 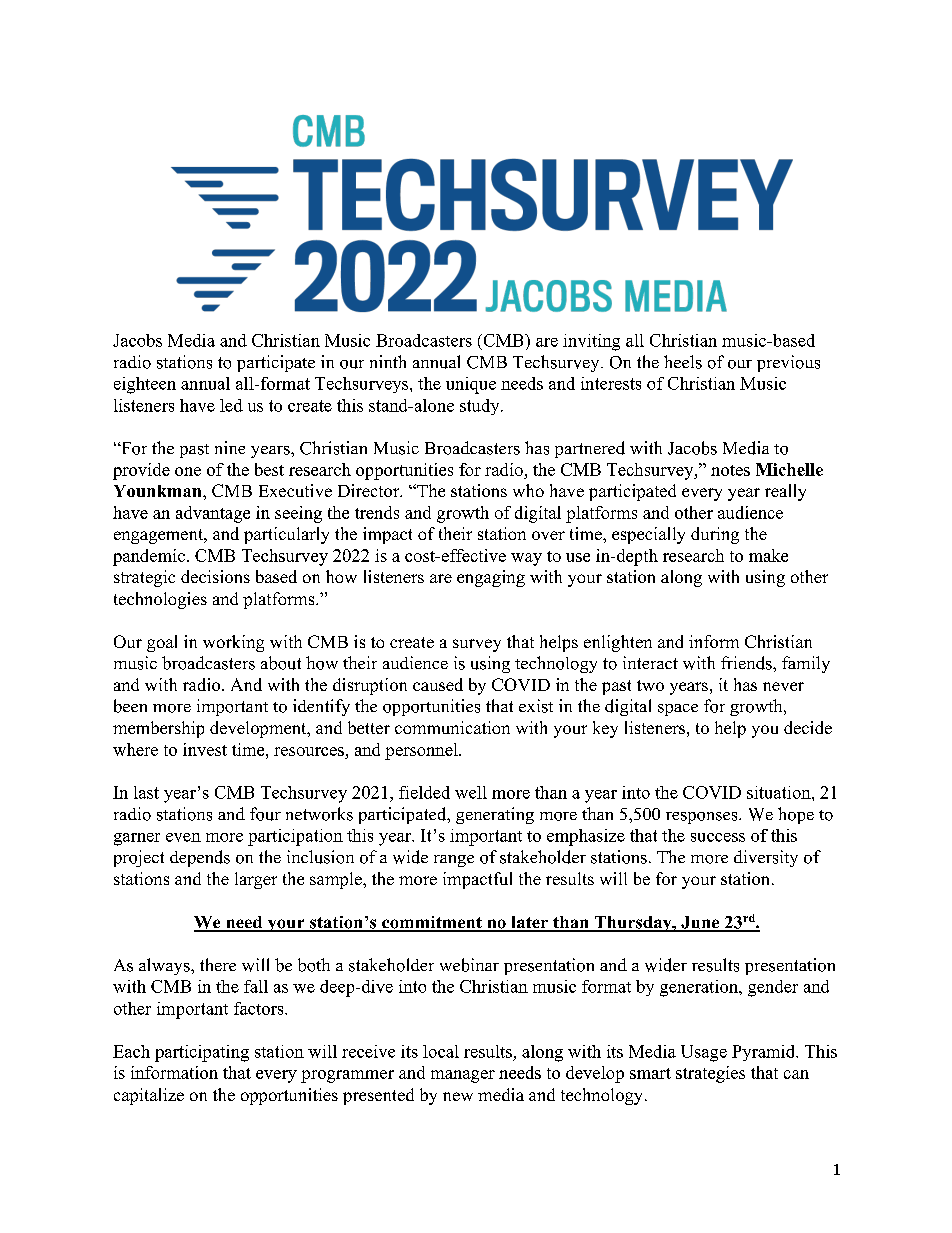 I want to click on unique, so click(x=471, y=385).
